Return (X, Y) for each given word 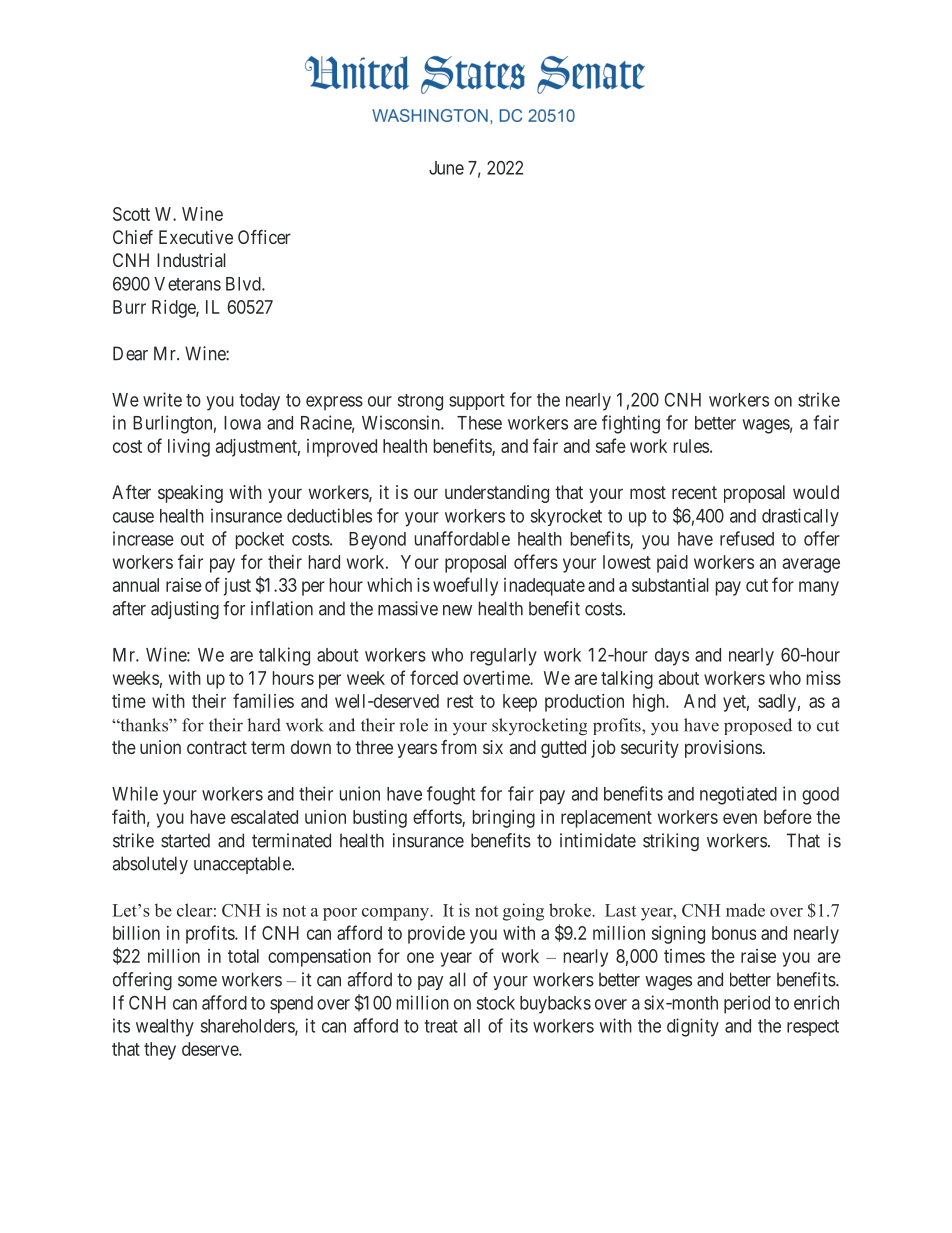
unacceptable (243, 865)
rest (460, 701)
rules (691, 446)
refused (747, 538)
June (446, 168)
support (477, 402)
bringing (504, 819)
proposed (758, 726)
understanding (497, 494)
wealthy (165, 1028)
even (740, 818)
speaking (190, 494)
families (263, 700)
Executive (196, 237)
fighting (631, 424)
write (162, 399)
